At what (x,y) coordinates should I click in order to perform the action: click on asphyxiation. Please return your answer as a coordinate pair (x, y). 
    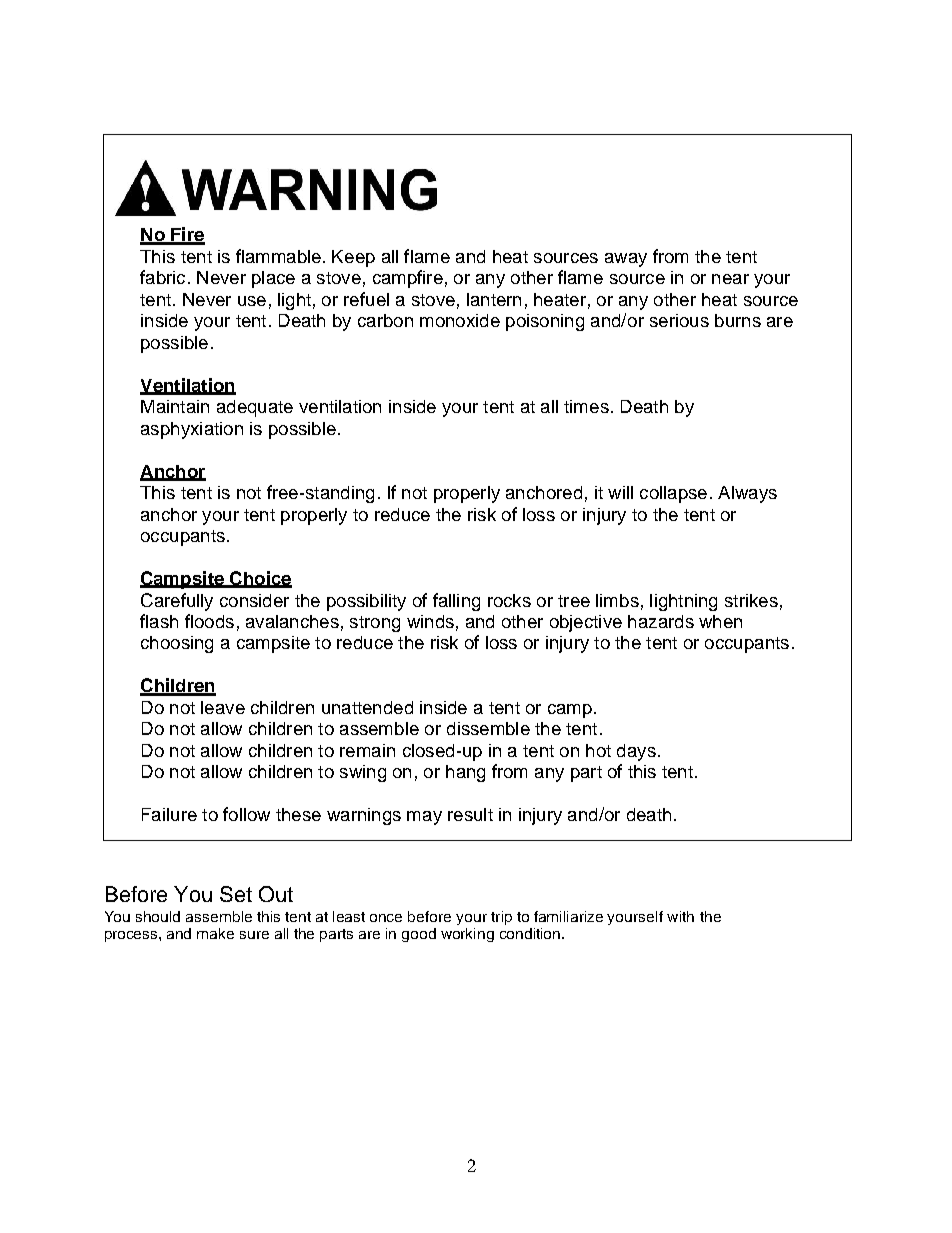
    Looking at the image, I should click on (192, 430).
